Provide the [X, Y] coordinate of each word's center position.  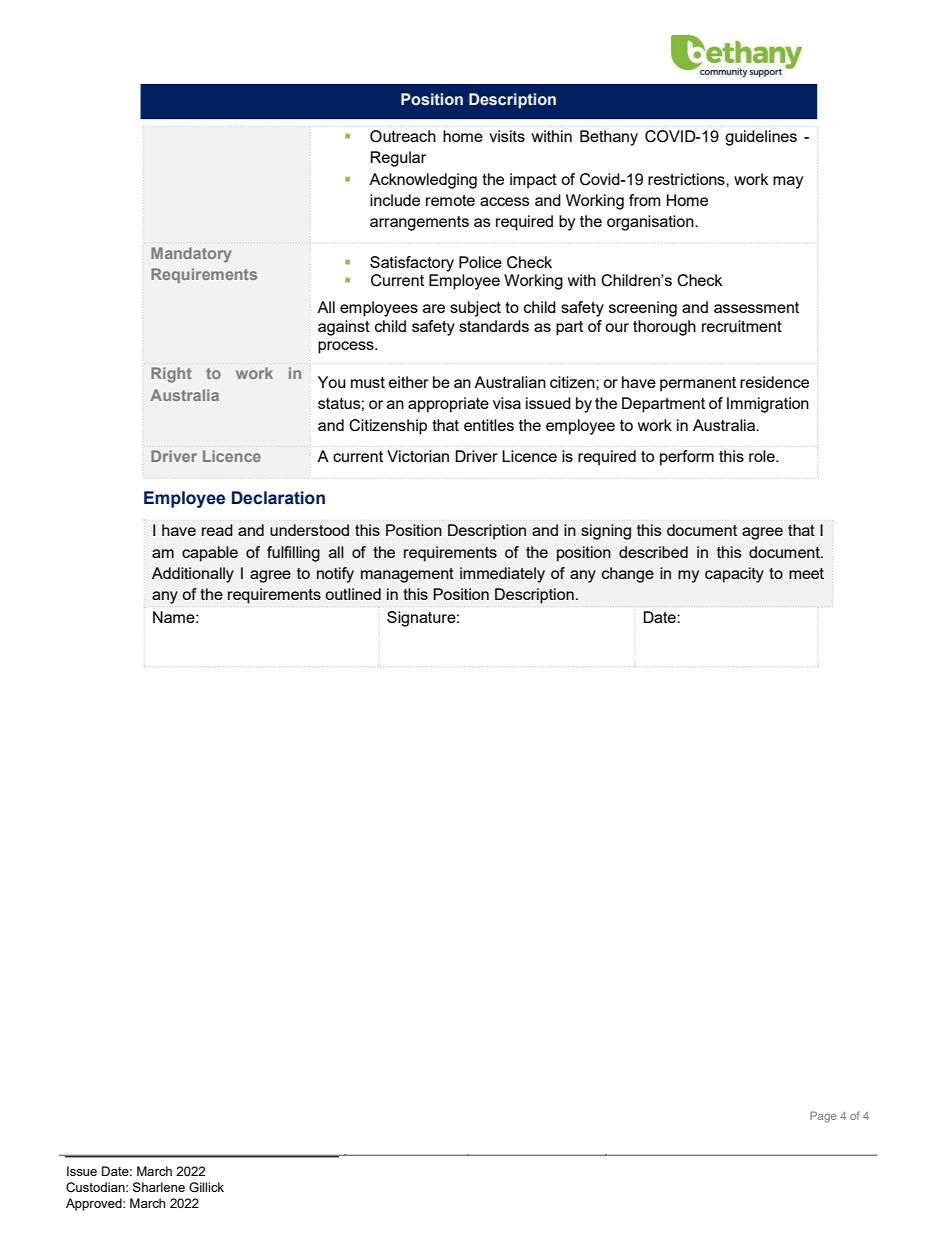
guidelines [761, 138]
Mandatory [191, 255]
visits [507, 136]
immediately [502, 575]
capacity [734, 575]
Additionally [193, 575]
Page [823, 1117]
